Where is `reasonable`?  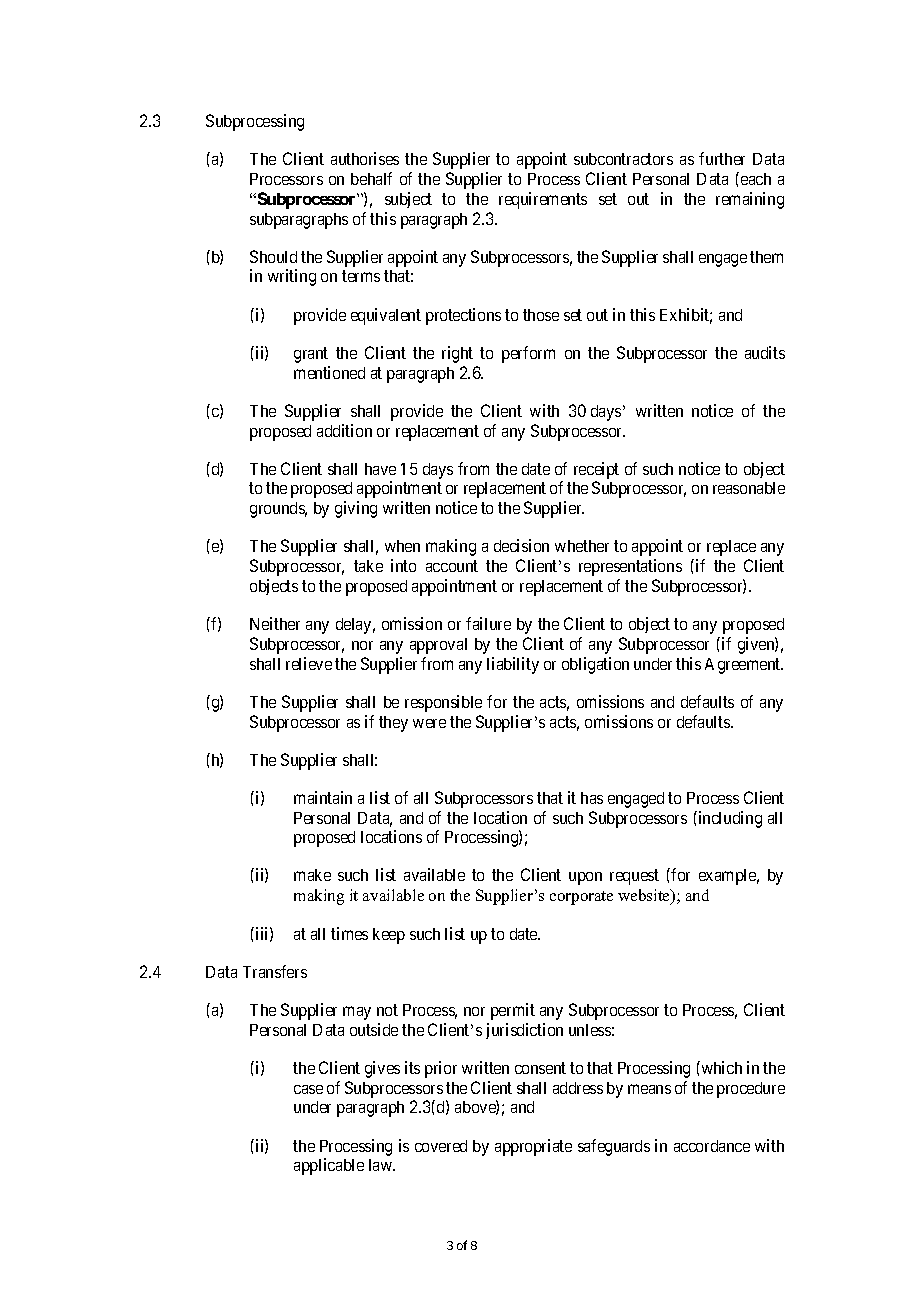
reasonable is located at coordinates (749, 488).
